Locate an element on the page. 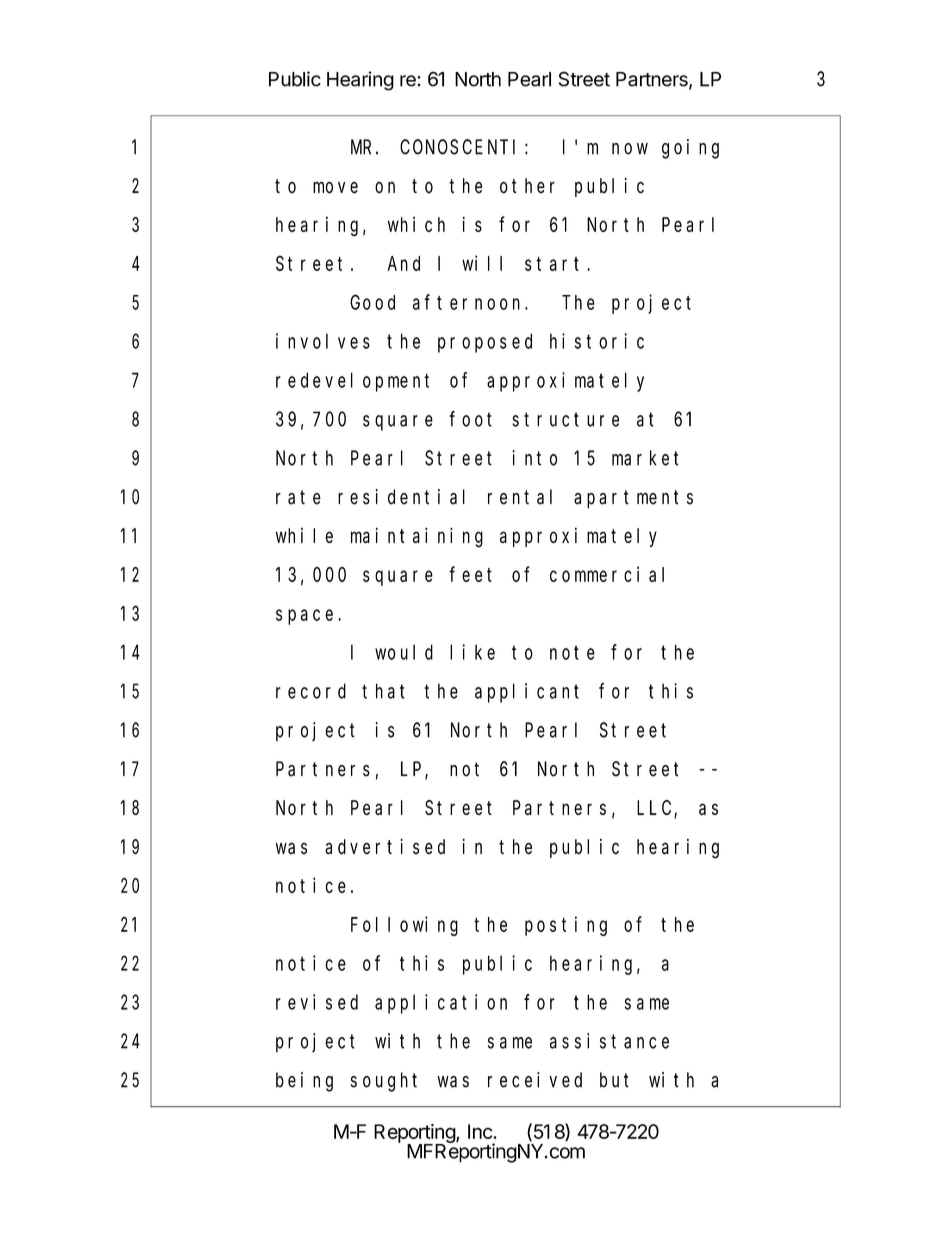 The height and width of the document is (1233, 952). Inc is located at coordinates (481, 1131).
